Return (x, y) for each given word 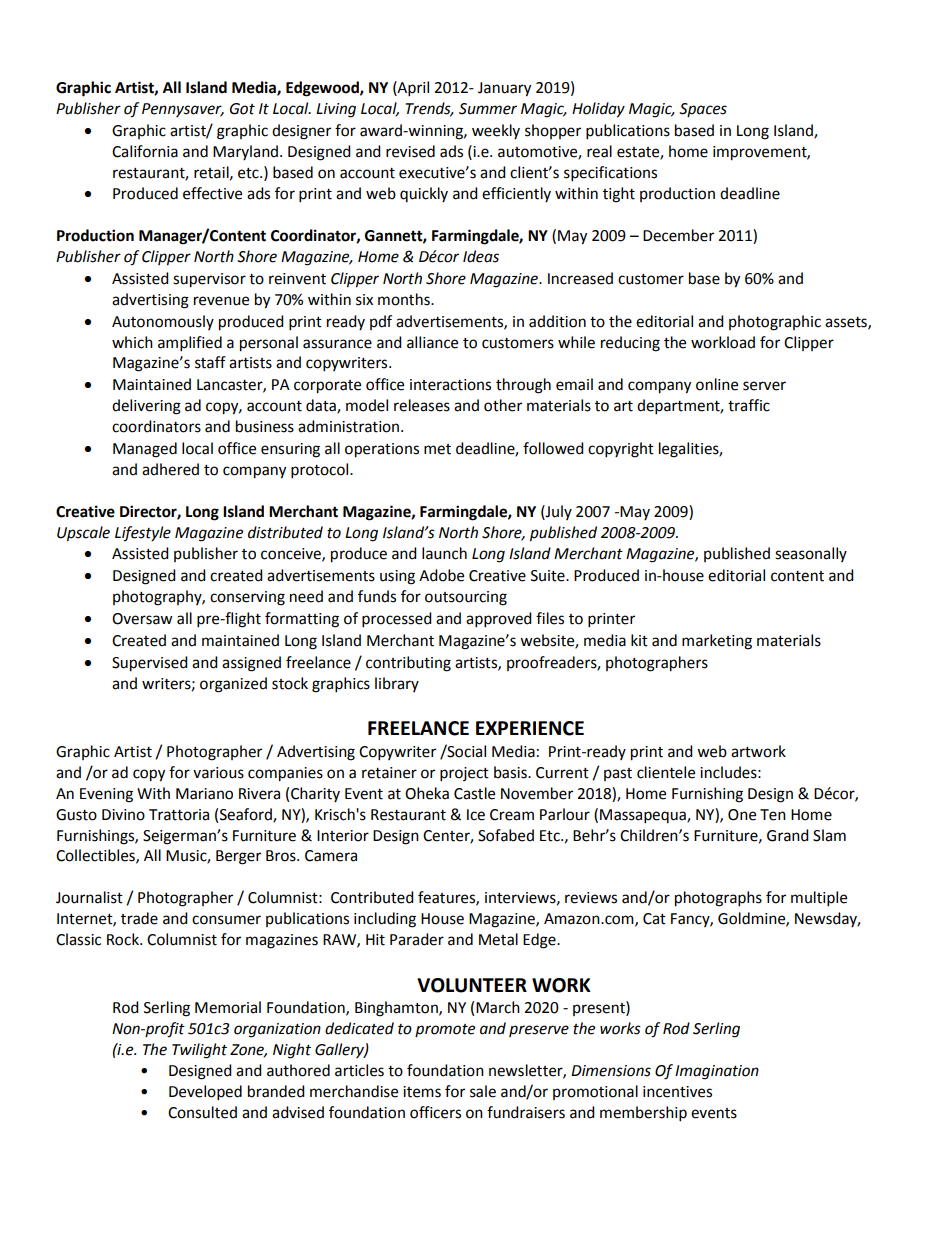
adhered (170, 469)
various (218, 773)
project (464, 774)
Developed (205, 1093)
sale (483, 1091)
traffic (749, 405)
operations (382, 450)
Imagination (717, 1072)
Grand (788, 835)
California (145, 151)
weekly (496, 131)
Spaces (703, 110)
